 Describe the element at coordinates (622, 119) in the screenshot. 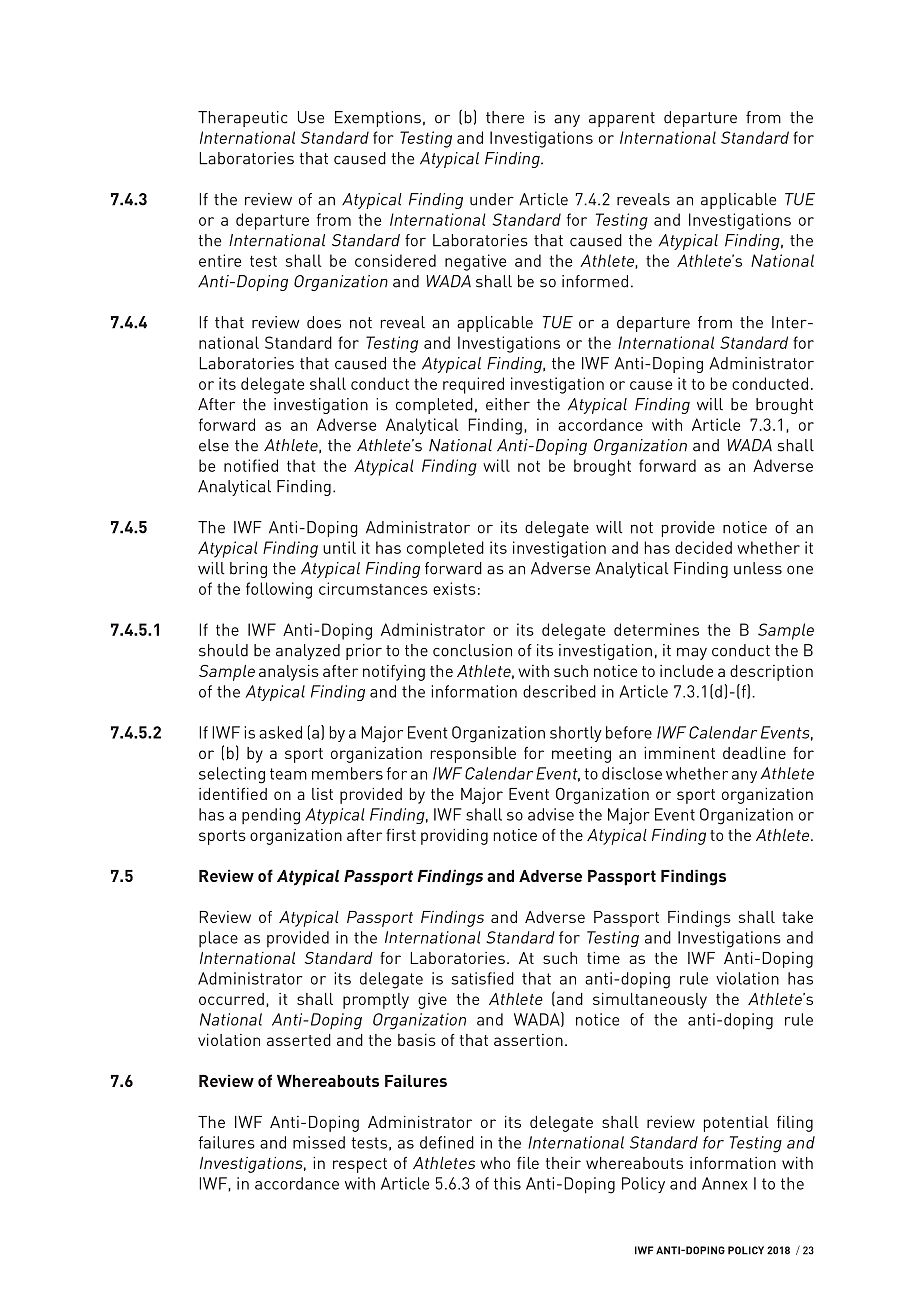

I see `apparent` at that location.
